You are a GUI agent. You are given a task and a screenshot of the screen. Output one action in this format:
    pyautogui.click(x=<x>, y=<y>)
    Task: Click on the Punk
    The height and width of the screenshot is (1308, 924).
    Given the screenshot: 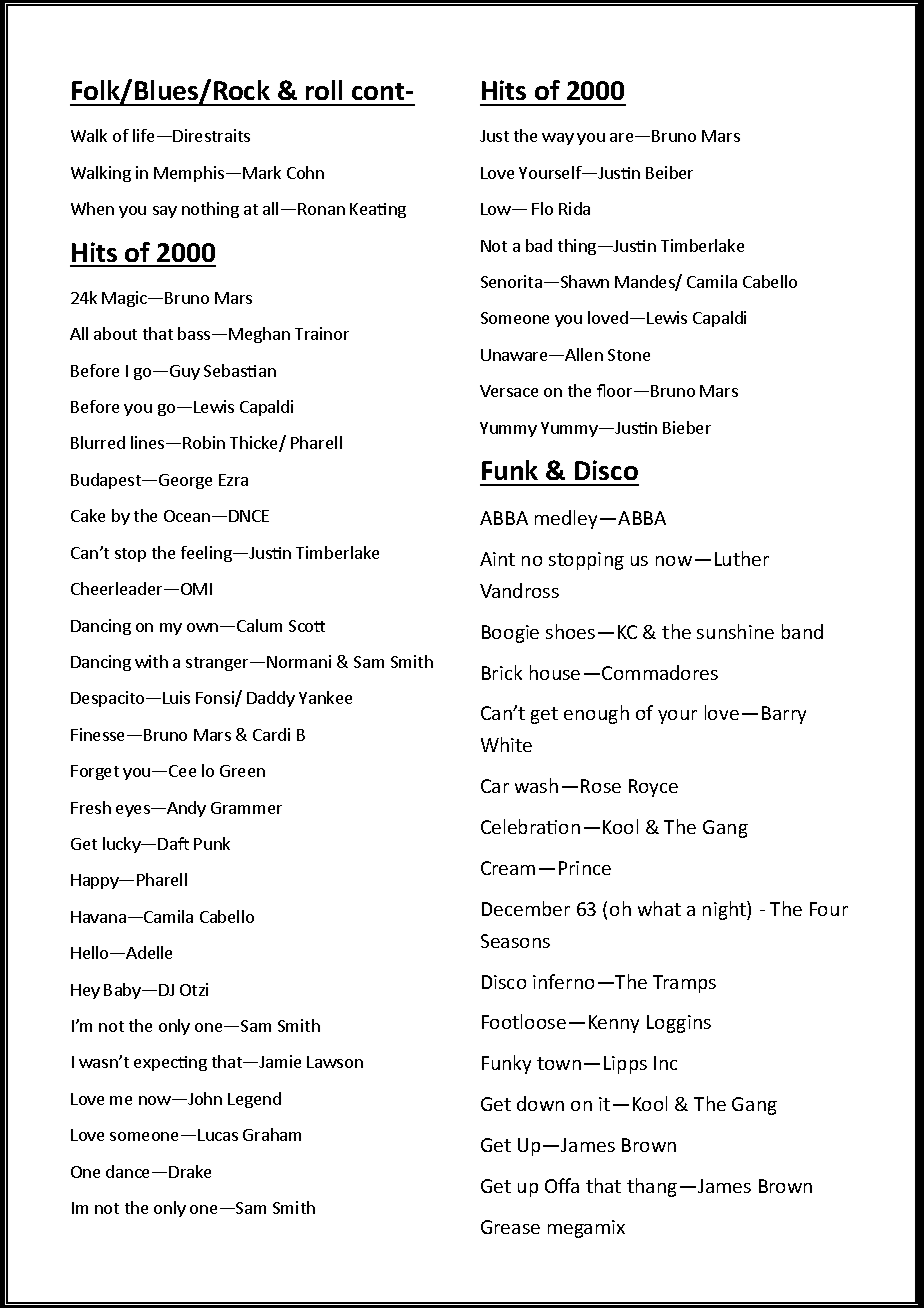 What is the action you would take?
    pyautogui.click(x=212, y=843)
